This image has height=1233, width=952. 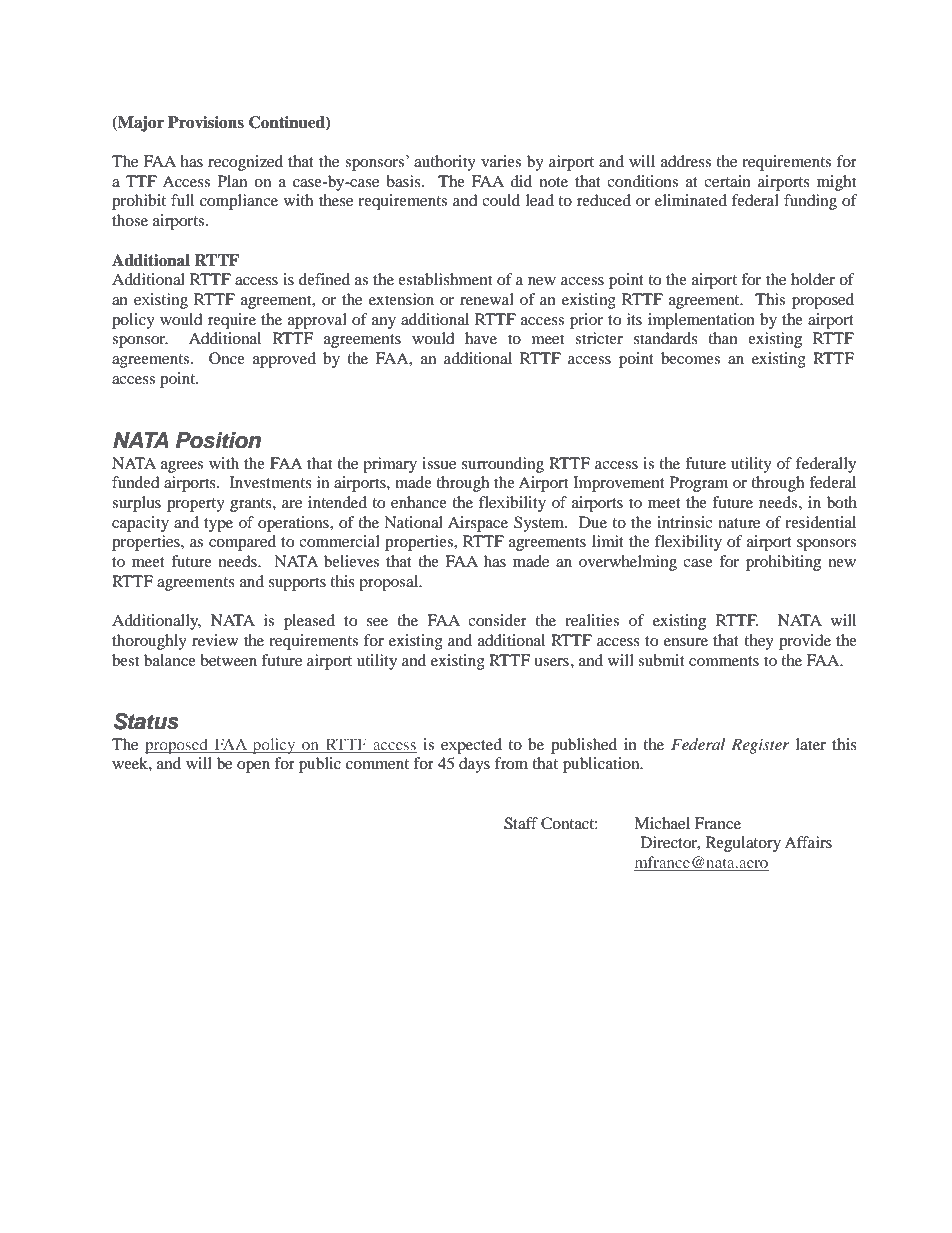 I want to click on Regulatory, so click(x=743, y=844).
